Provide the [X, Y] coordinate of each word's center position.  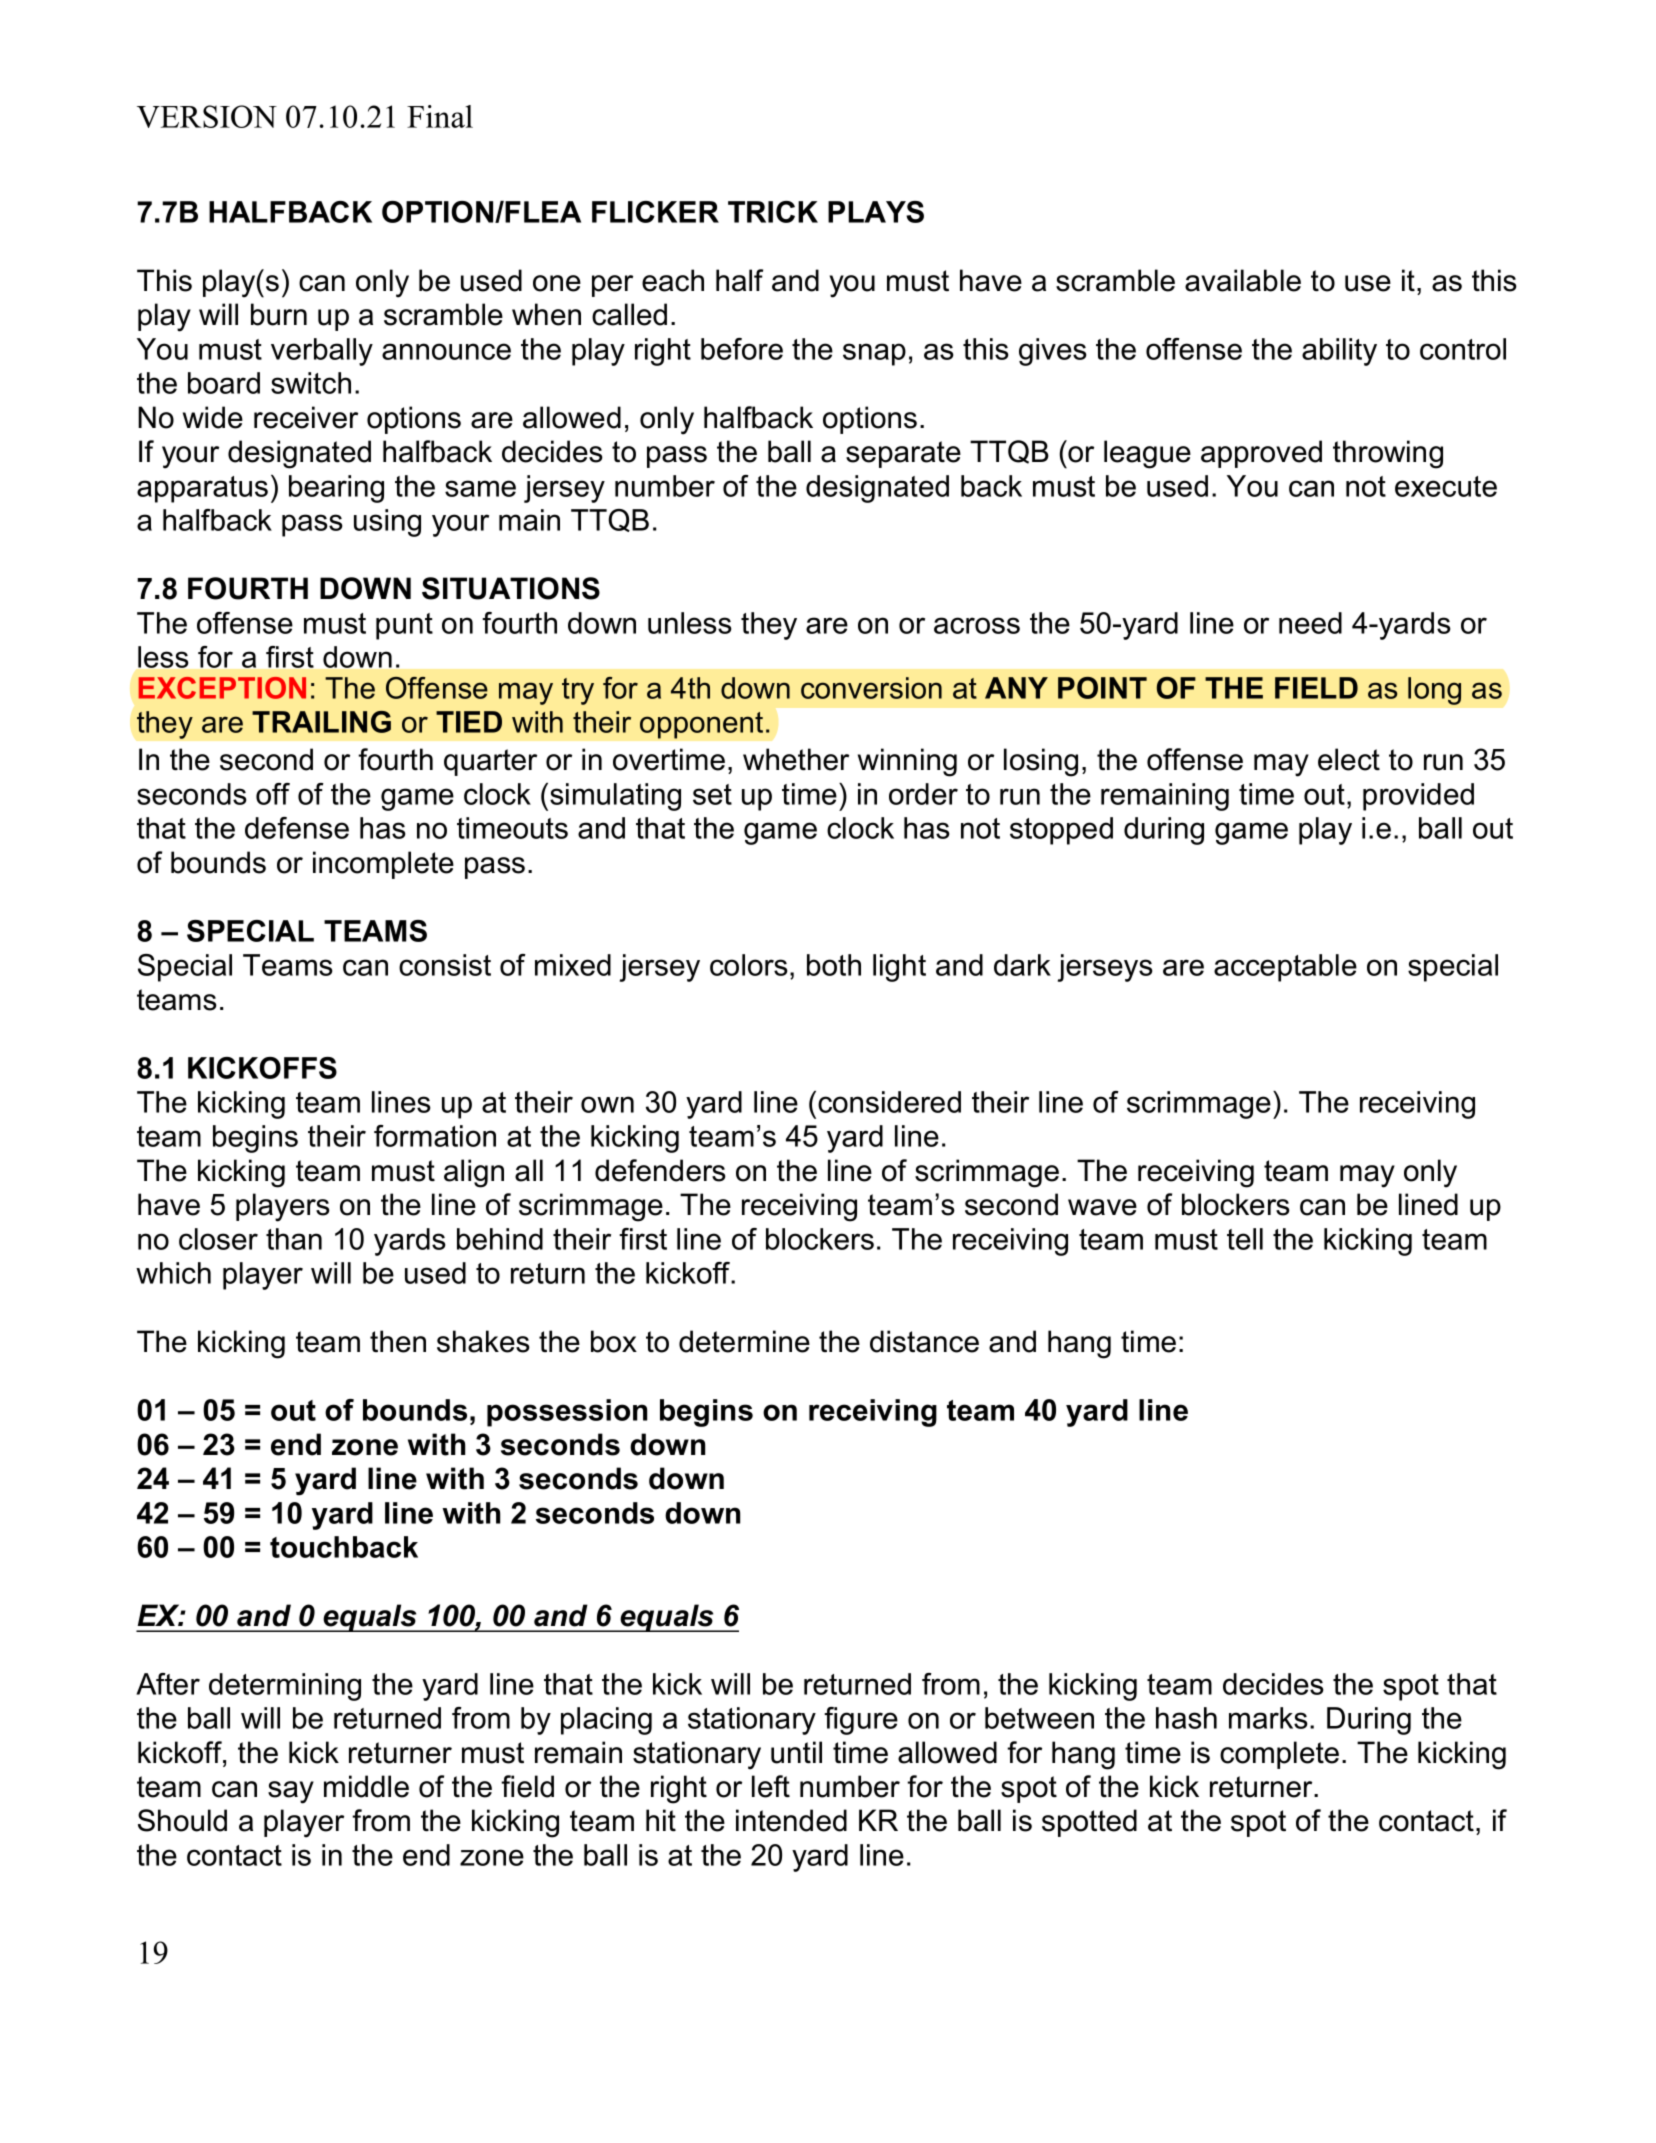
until [796, 1752]
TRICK [773, 212]
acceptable [1285, 968]
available [1243, 280]
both [834, 965]
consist [445, 965]
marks [1268, 1718]
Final [440, 116]
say [291, 1792]
